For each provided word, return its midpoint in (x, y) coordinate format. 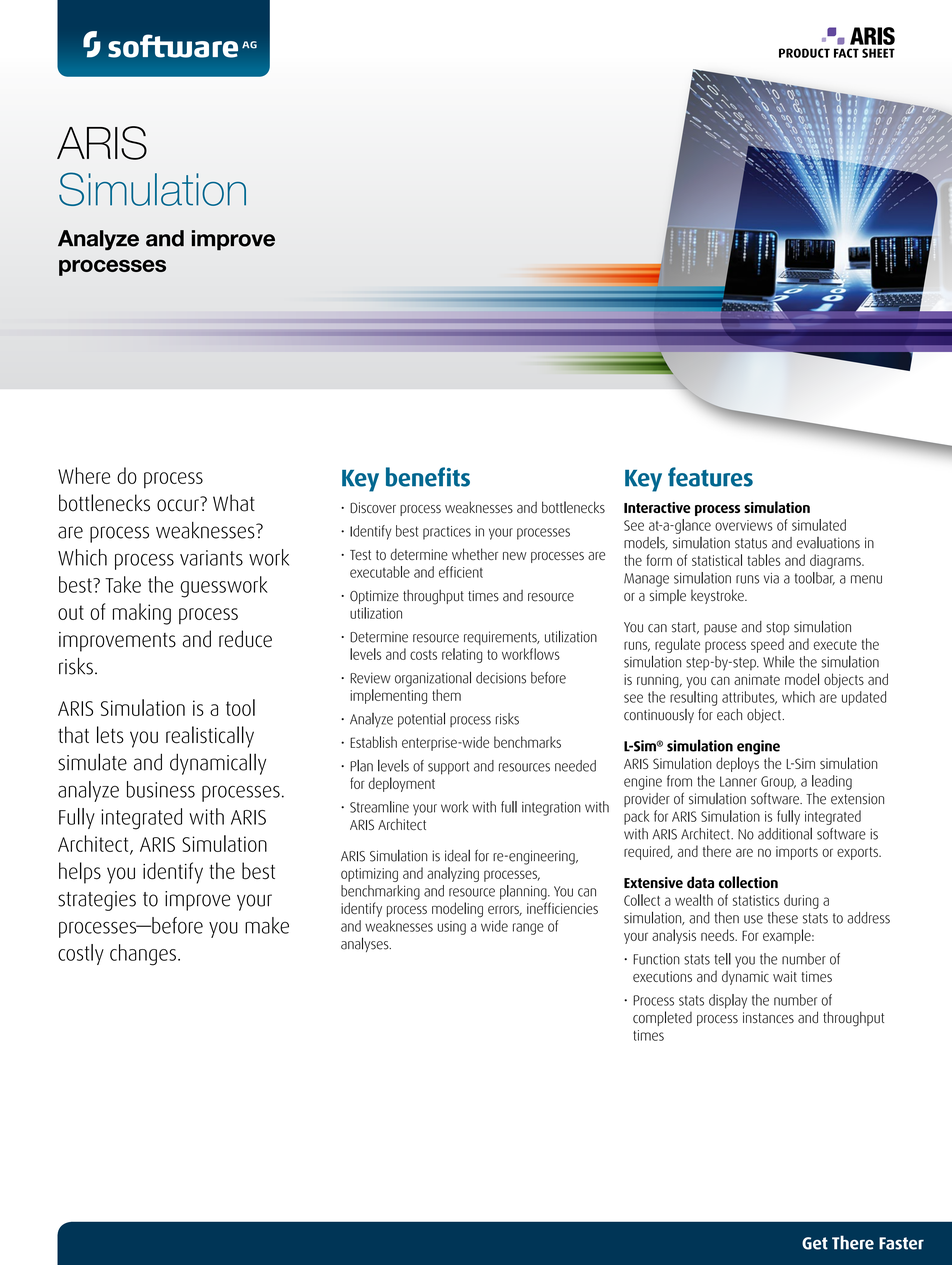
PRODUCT (804, 53)
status (751, 543)
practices (447, 533)
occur (179, 504)
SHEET (878, 53)
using (452, 928)
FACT (846, 53)
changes (143, 955)
